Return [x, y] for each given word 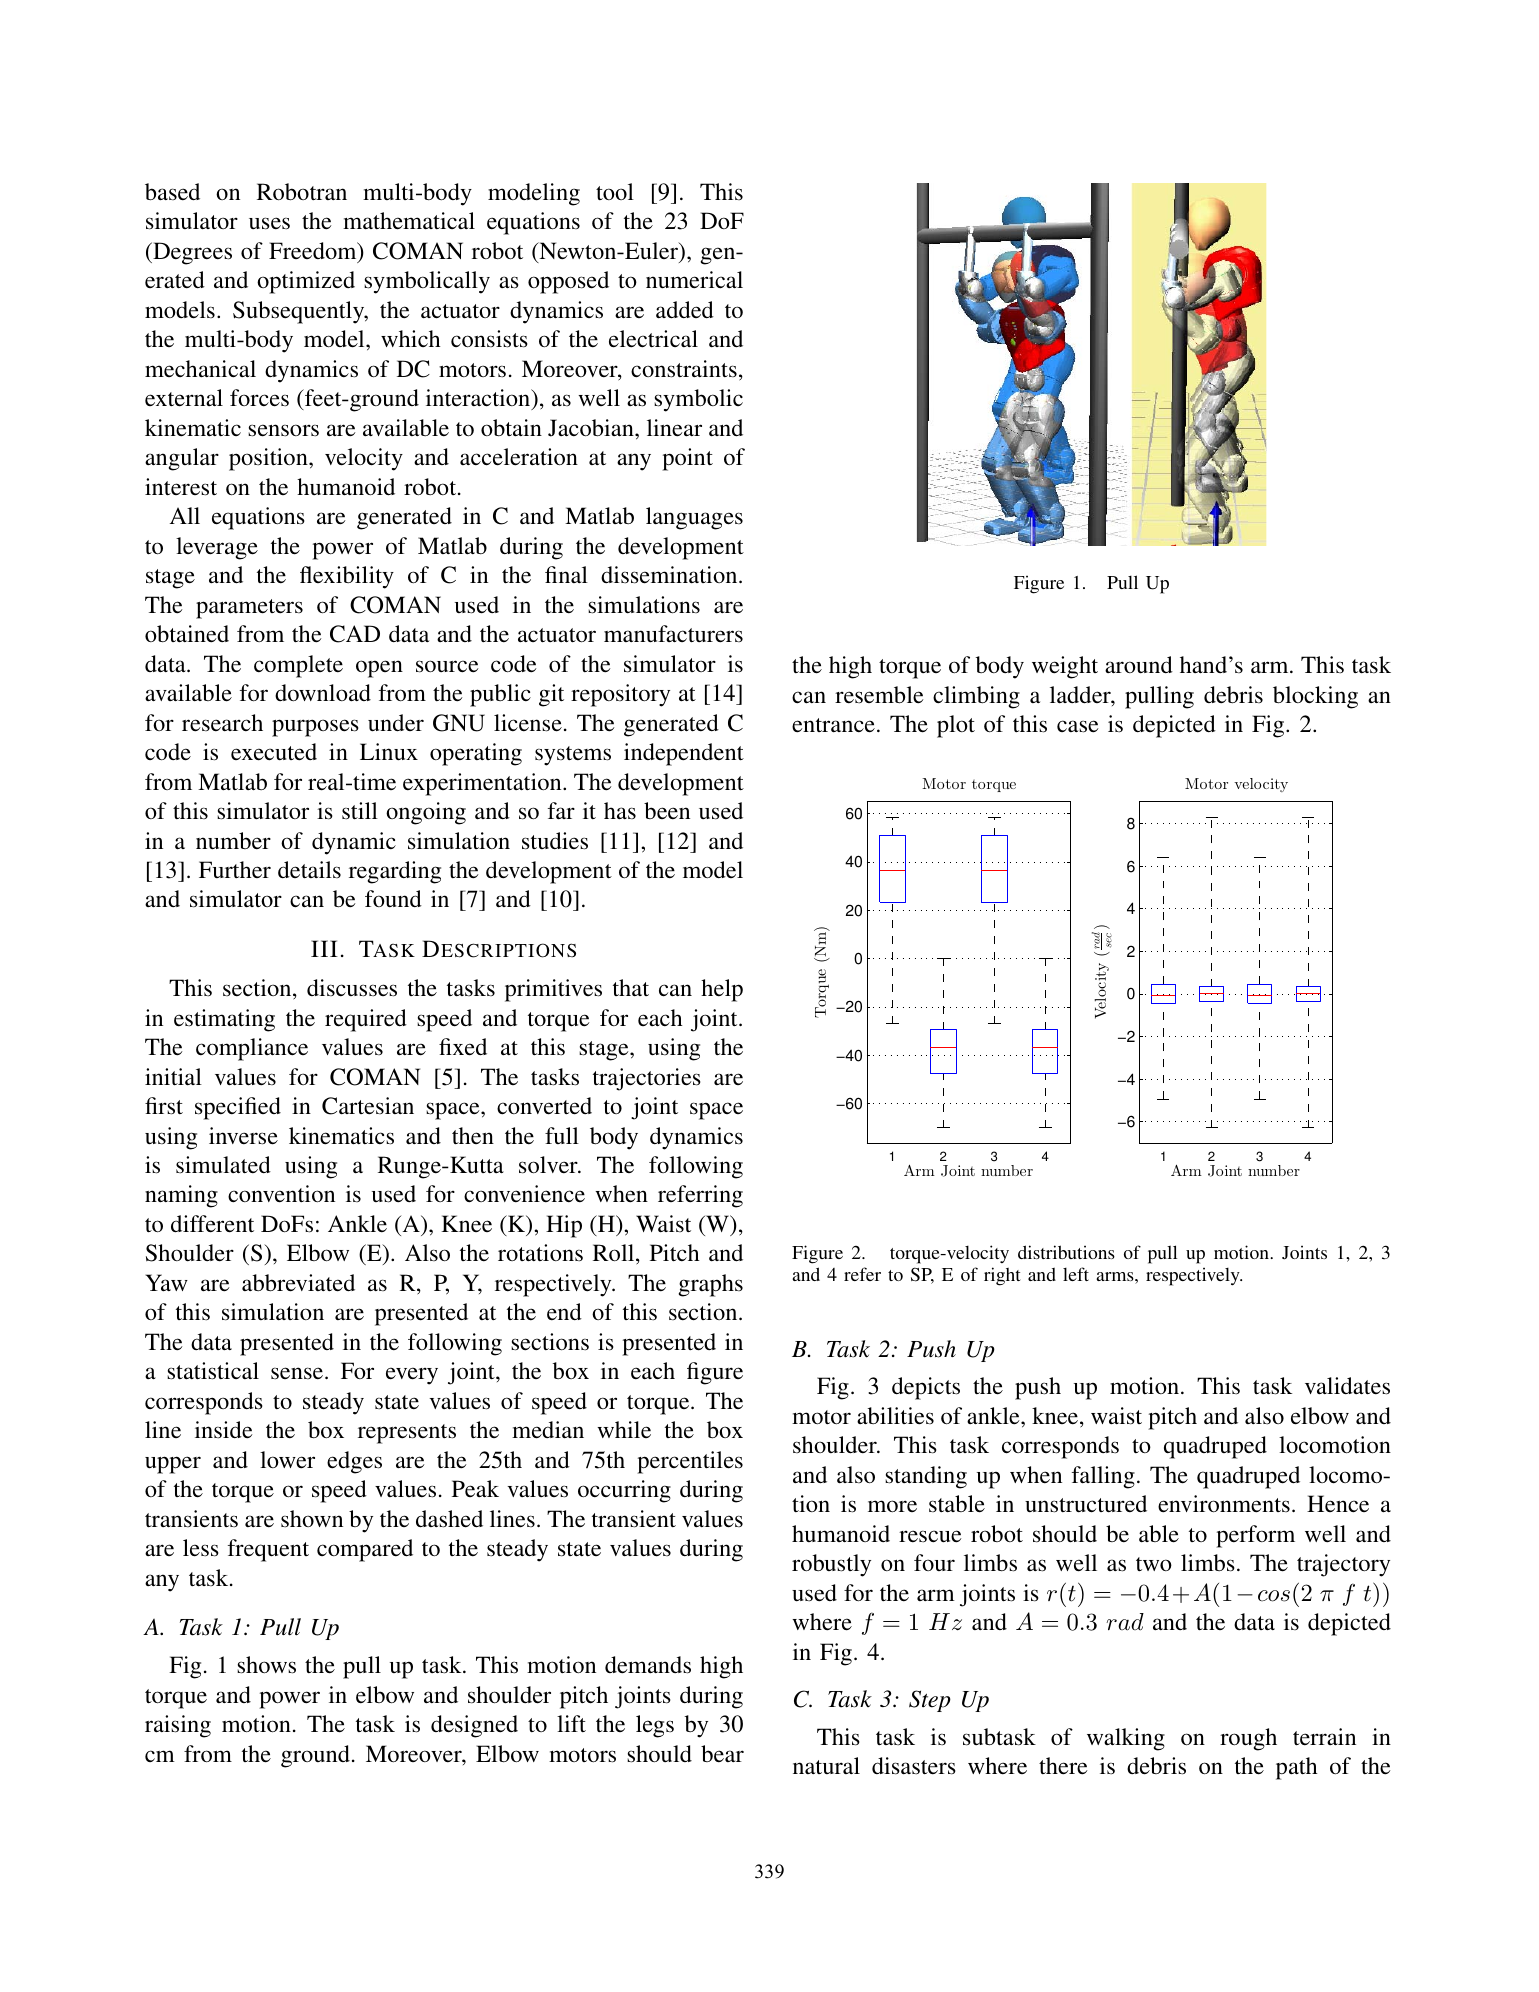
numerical [694, 280]
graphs [710, 1285]
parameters [249, 609]
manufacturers [673, 634]
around [1139, 665]
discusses [352, 988]
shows [266, 1665]
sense [298, 1373]
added [685, 310]
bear [722, 1754]
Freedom [314, 252]
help [722, 990]
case [1077, 726]
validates [1347, 1386]
